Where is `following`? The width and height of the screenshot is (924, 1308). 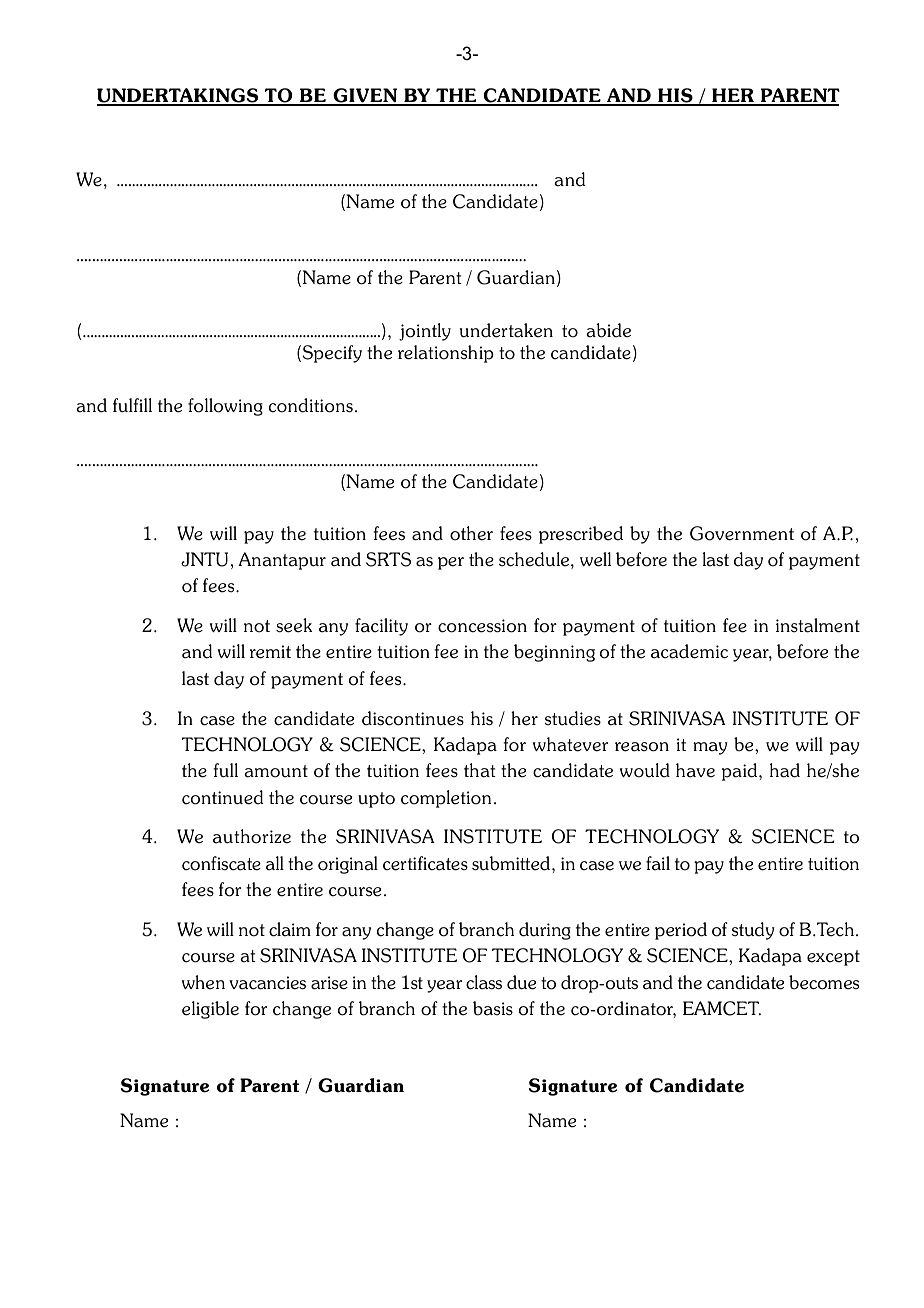
following is located at coordinates (225, 407).
